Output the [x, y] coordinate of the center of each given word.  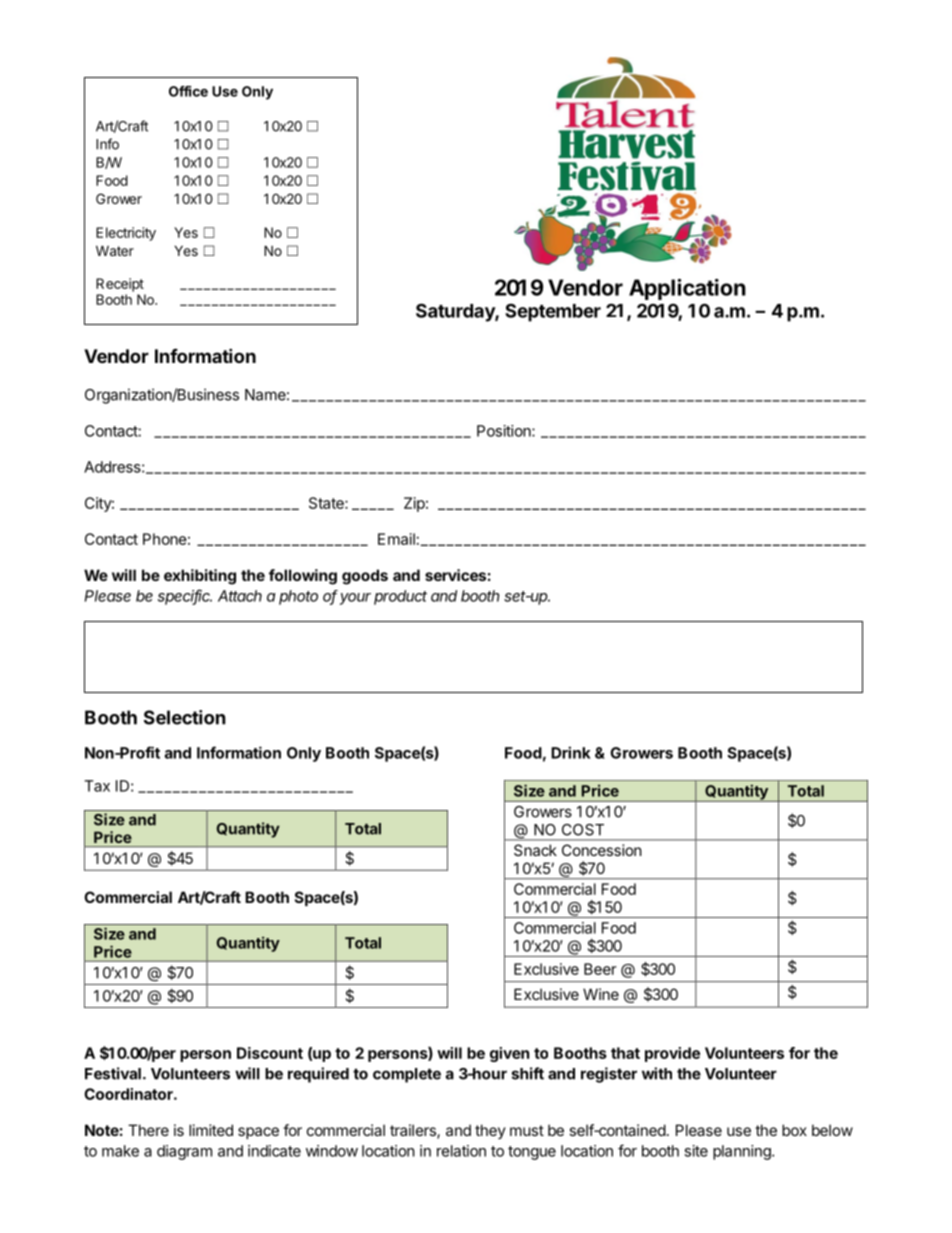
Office [188, 91]
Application [687, 289]
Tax [97, 786]
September [553, 312]
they [490, 1131]
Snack [535, 850]
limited [211, 1130]
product [400, 597]
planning [743, 1152]
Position [505, 431]
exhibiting [200, 577]
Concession [602, 850]
